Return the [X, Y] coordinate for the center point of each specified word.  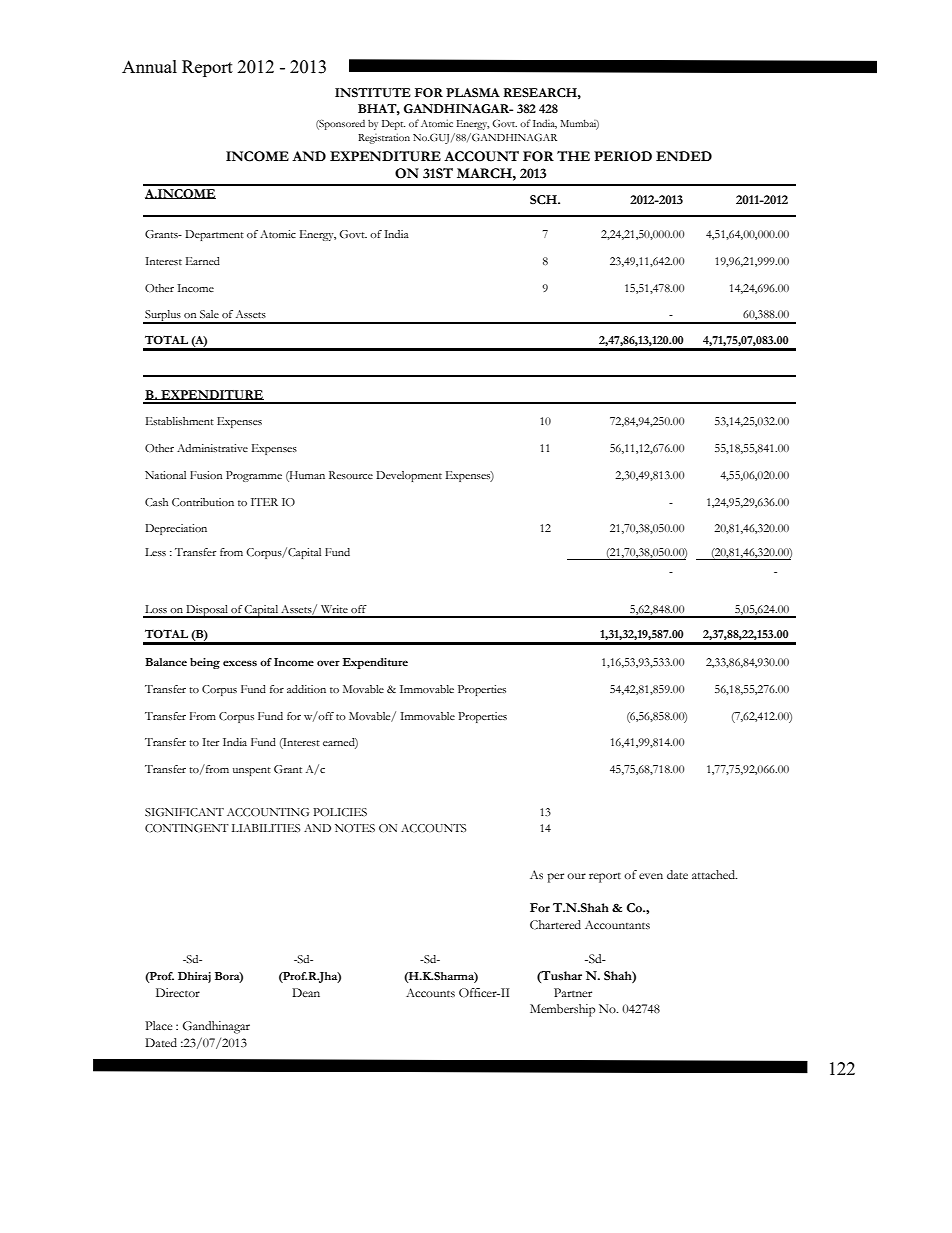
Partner [573, 992]
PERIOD [623, 156]
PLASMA [473, 92]
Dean [306, 992]
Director [178, 992]
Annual [149, 66]
